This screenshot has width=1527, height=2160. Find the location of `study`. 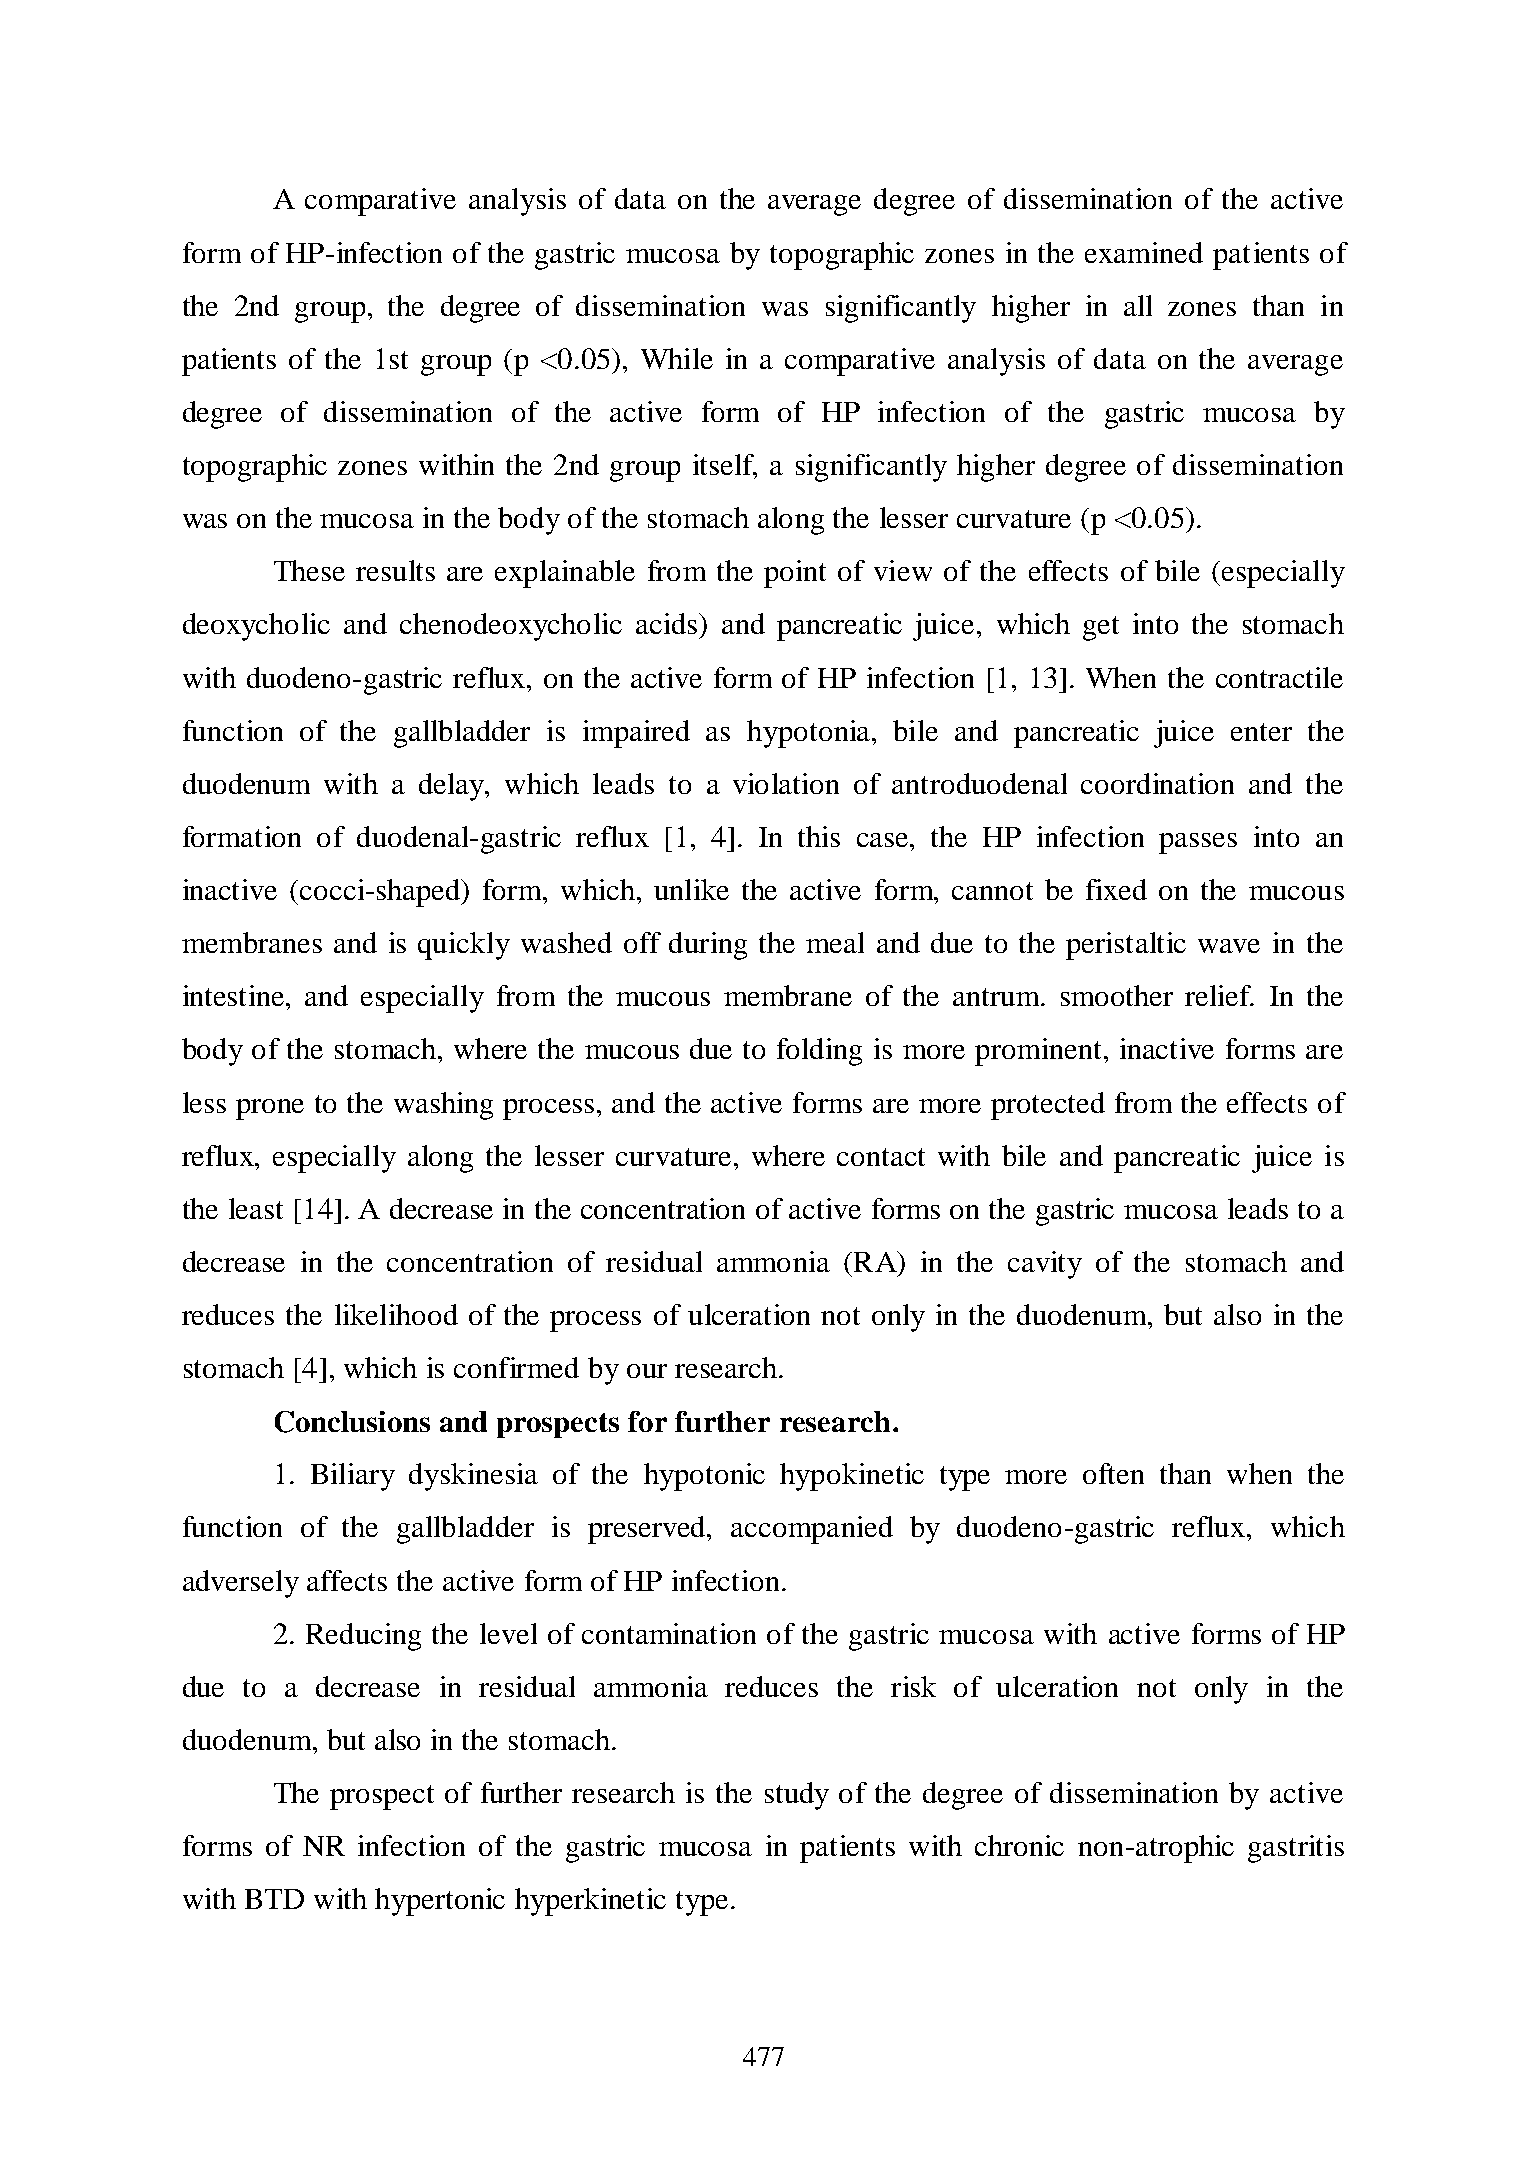

study is located at coordinates (797, 1796).
